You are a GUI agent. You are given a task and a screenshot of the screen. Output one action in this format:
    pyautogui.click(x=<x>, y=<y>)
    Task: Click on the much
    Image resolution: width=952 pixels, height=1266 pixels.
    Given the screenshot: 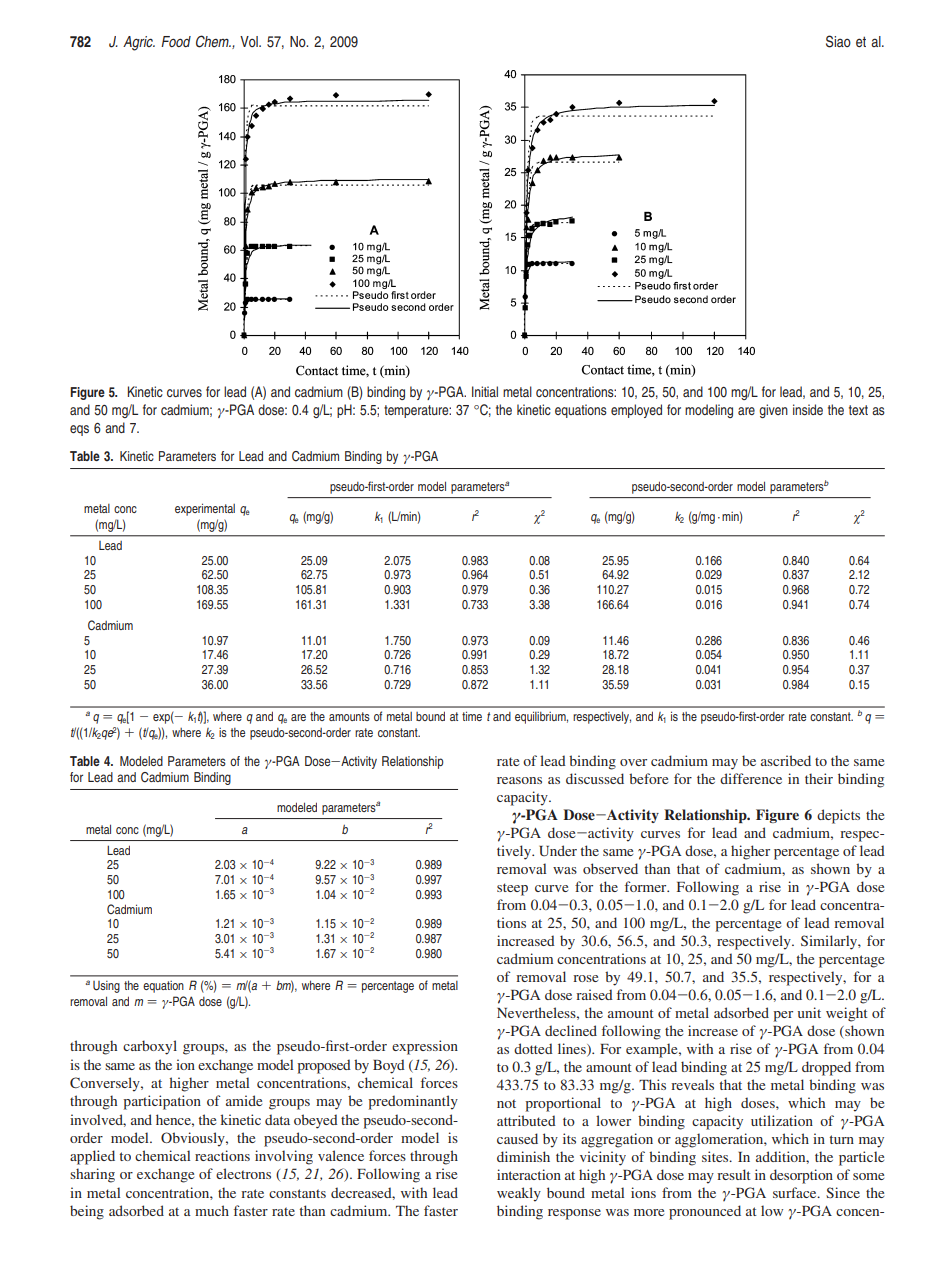 What is the action you would take?
    pyautogui.click(x=212, y=1210)
